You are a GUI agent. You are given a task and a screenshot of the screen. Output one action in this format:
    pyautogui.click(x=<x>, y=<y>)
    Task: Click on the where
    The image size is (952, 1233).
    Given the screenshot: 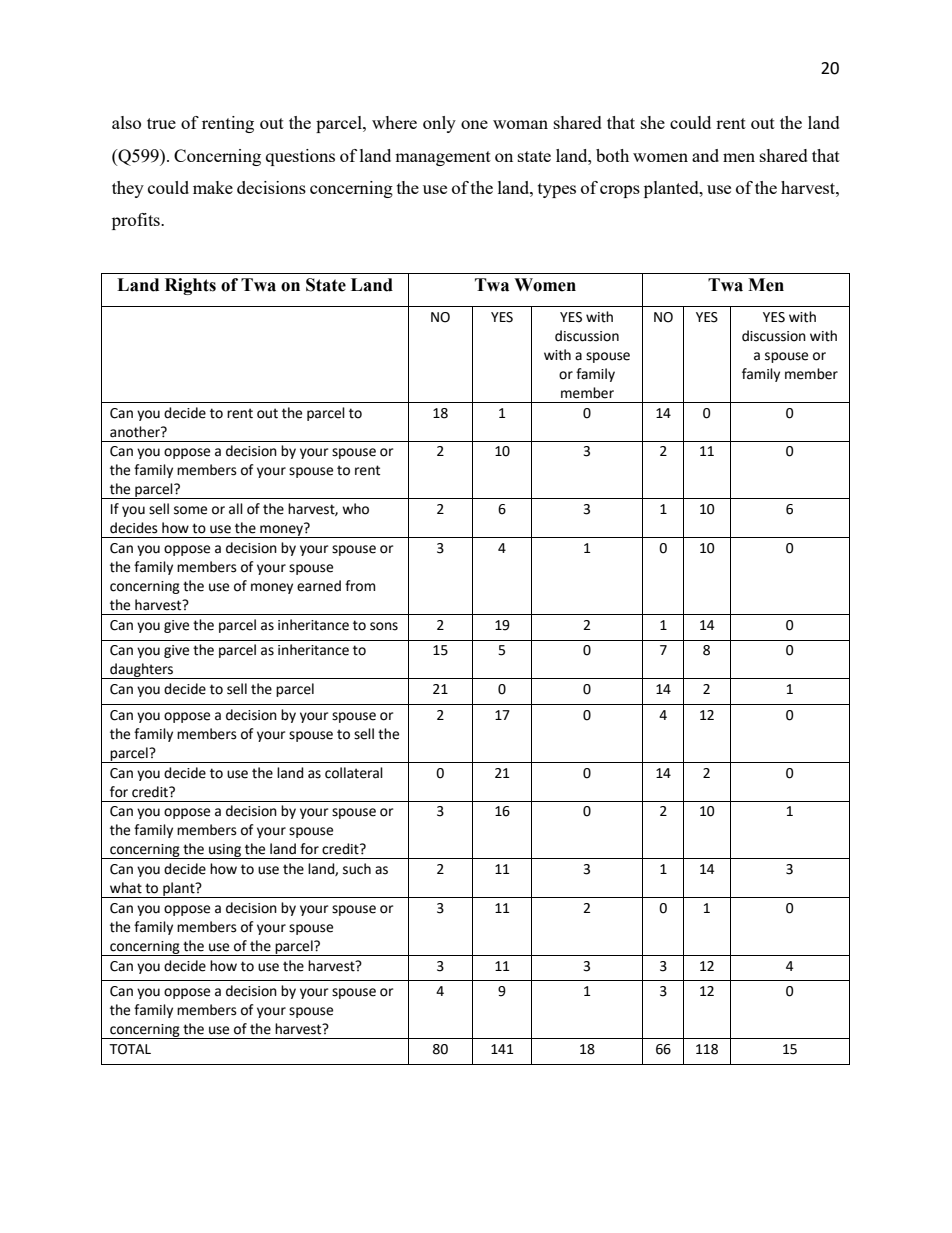 What is the action you would take?
    pyautogui.click(x=394, y=122)
